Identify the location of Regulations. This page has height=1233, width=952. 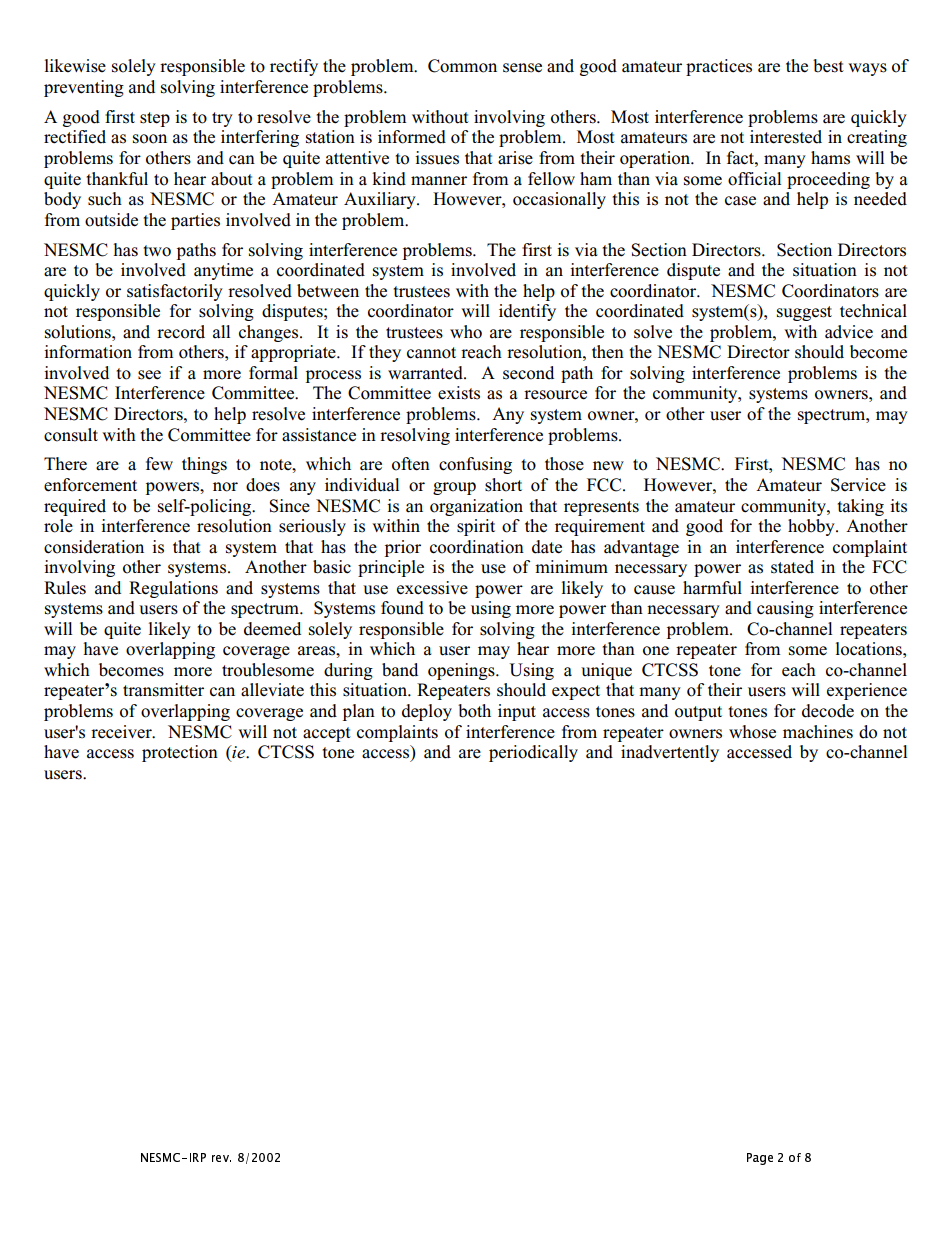
(173, 589).
